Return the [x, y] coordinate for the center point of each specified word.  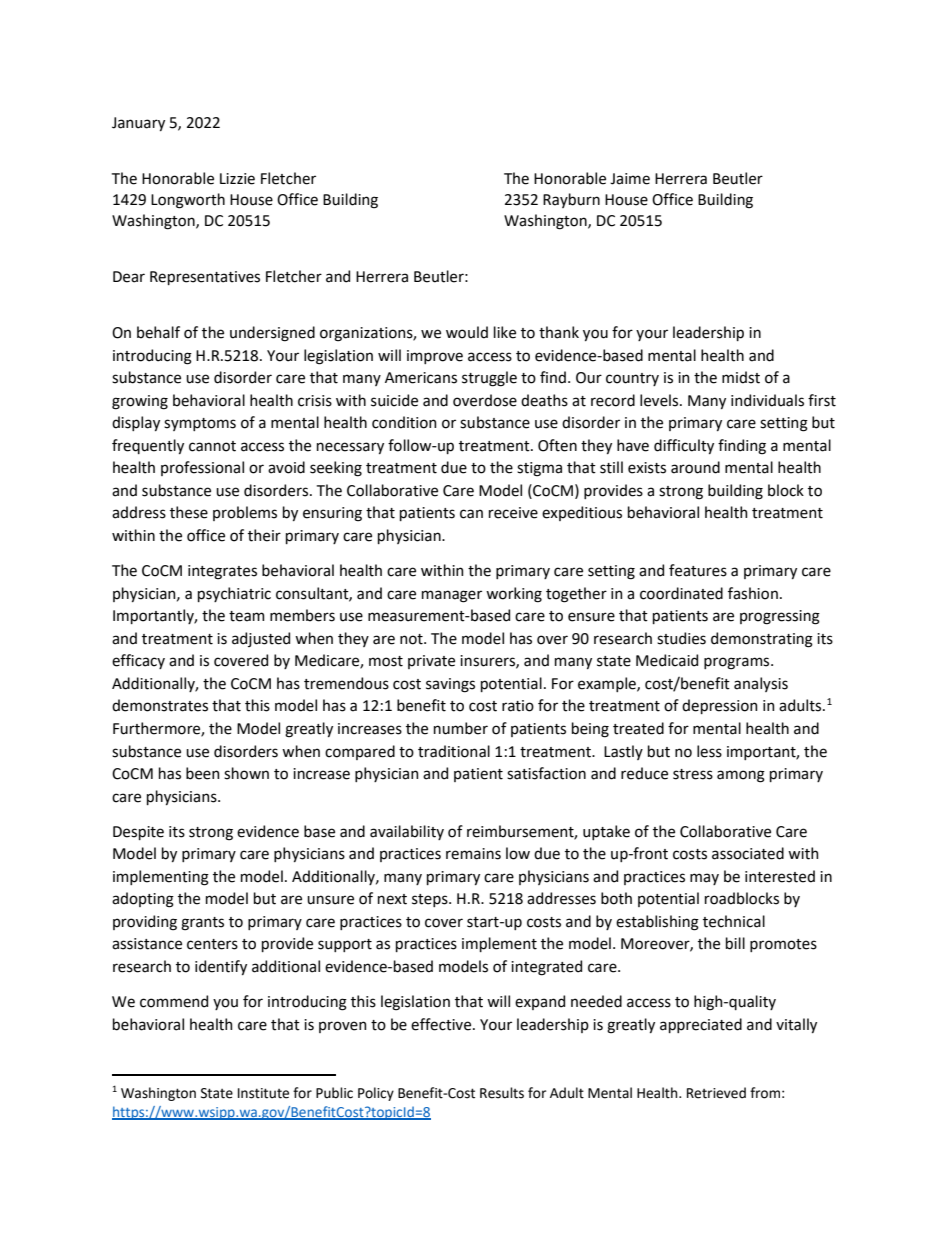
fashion [753, 593]
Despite [138, 833]
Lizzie [237, 179]
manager [452, 596]
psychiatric [234, 594]
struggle [489, 379]
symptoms [200, 424]
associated [748, 853]
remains [473, 854]
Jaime [630, 179]
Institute [263, 1093]
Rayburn [571, 200]
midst [741, 377]
